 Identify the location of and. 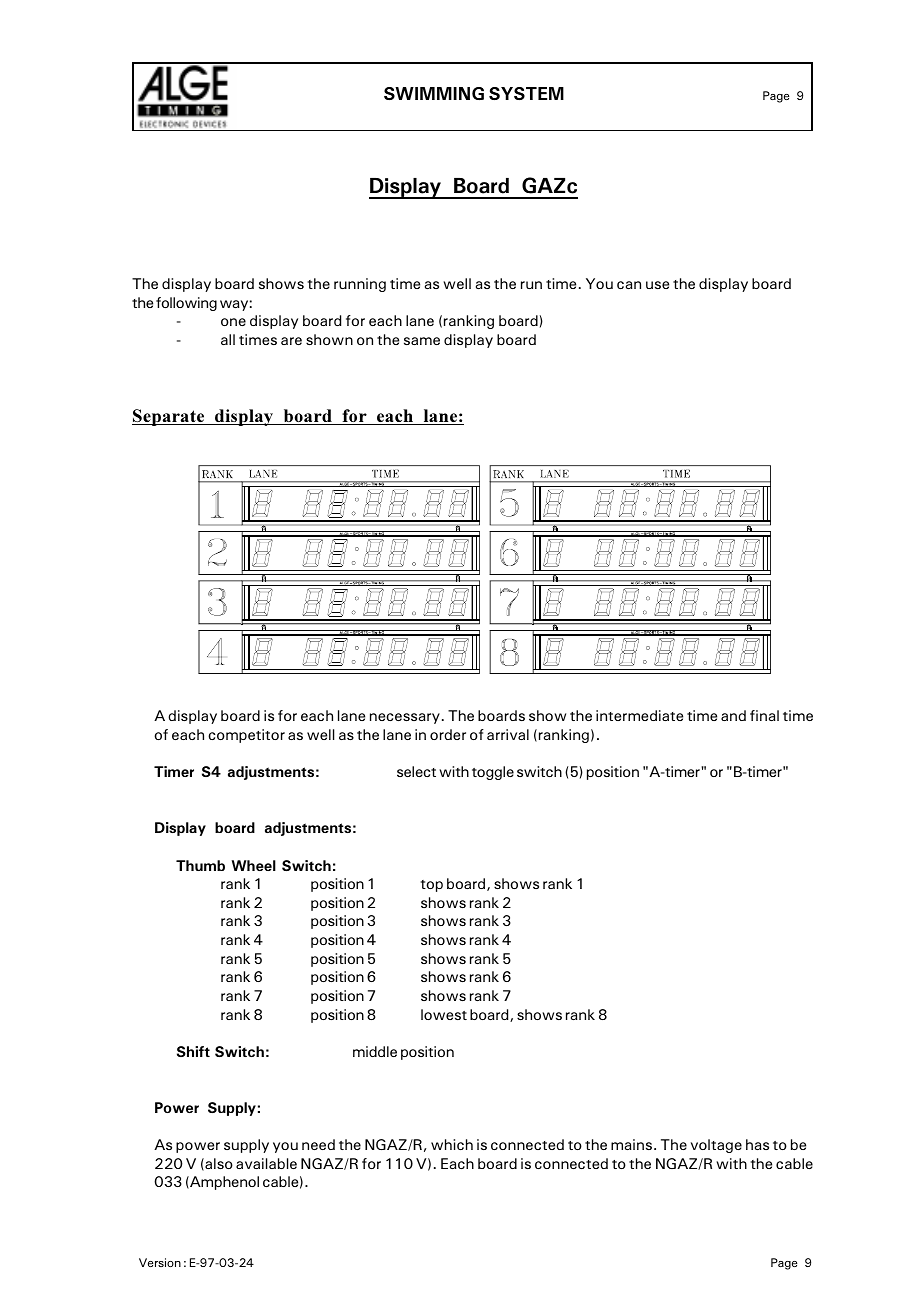
(733, 715).
